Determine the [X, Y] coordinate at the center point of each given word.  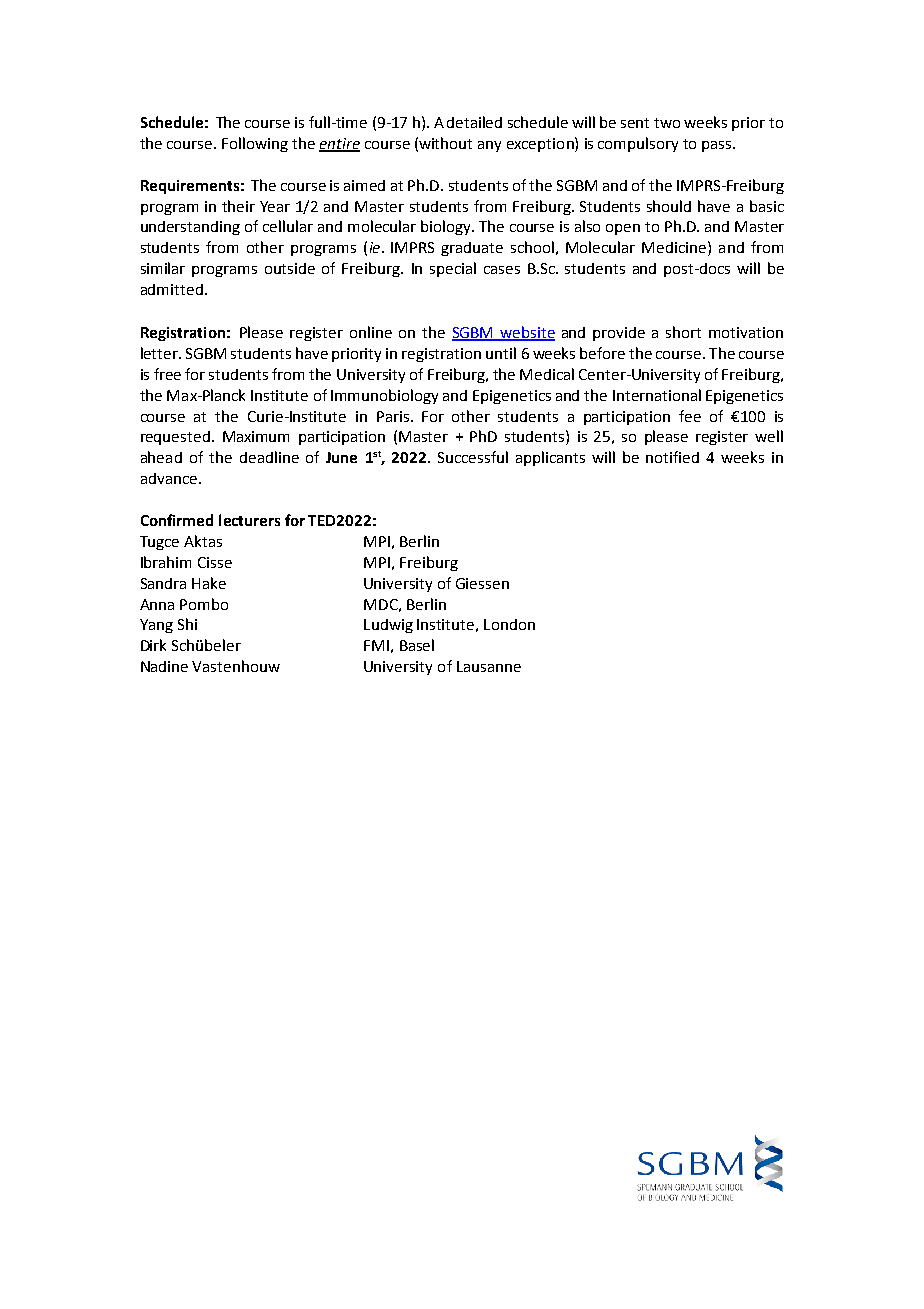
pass [718, 146]
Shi [187, 624]
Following [255, 144]
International [657, 395]
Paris [393, 416]
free [167, 374]
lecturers [249, 520]
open [623, 229]
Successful [473, 457]
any [489, 146]
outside [290, 268]
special [453, 269]
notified [672, 457]
